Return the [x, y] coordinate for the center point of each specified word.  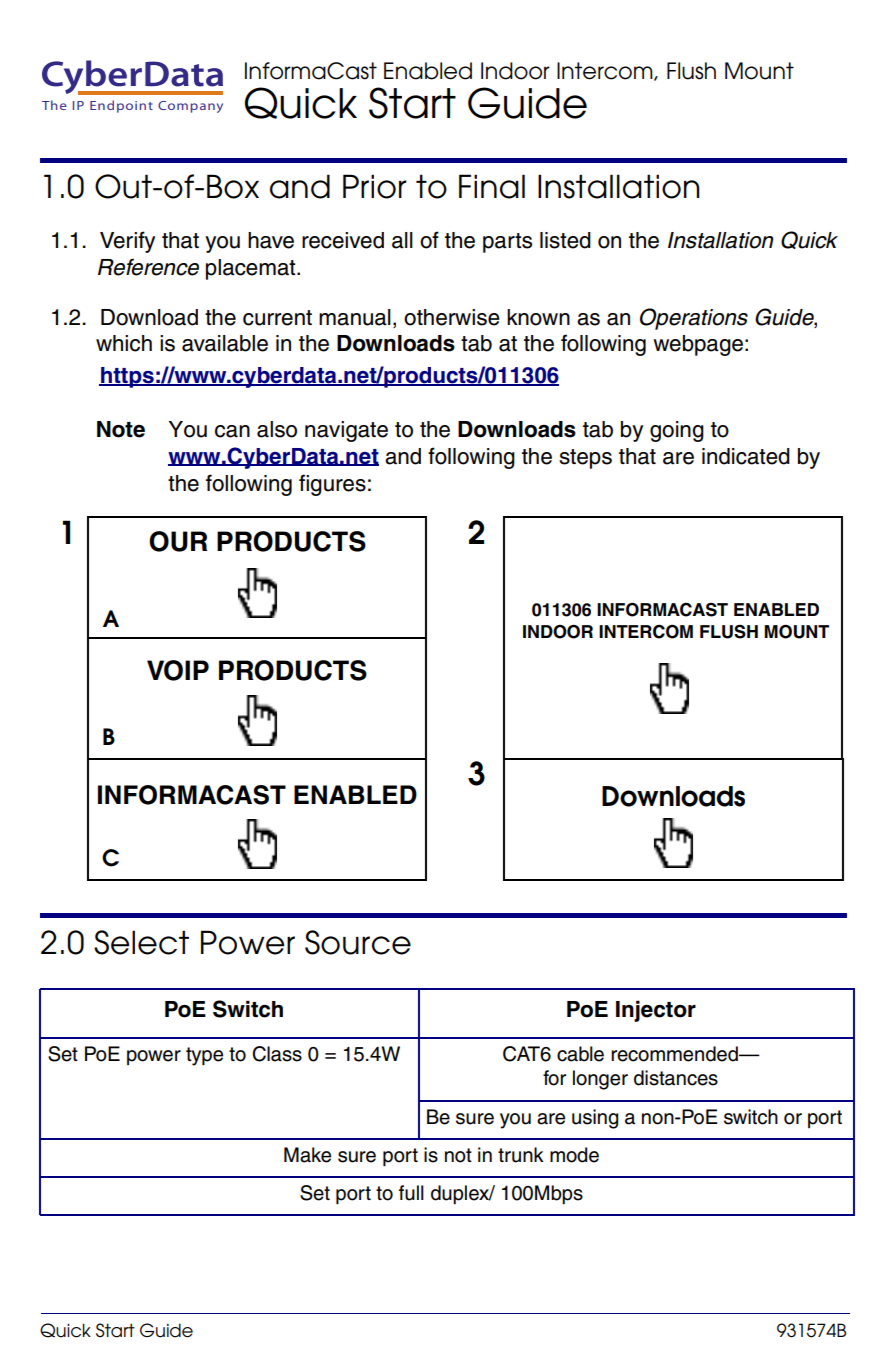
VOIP [178, 670]
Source [358, 942]
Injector [656, 1011]
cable [580, 1054]
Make [307, 1155]
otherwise [452, 317]
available [225, 343]
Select [141, 942]
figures [332, 485]
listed [565, 240]
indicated [746, 456]
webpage [698, 345]
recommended [675, 1054]
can [232, 431]
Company [190, 107]
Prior [375, 186]
